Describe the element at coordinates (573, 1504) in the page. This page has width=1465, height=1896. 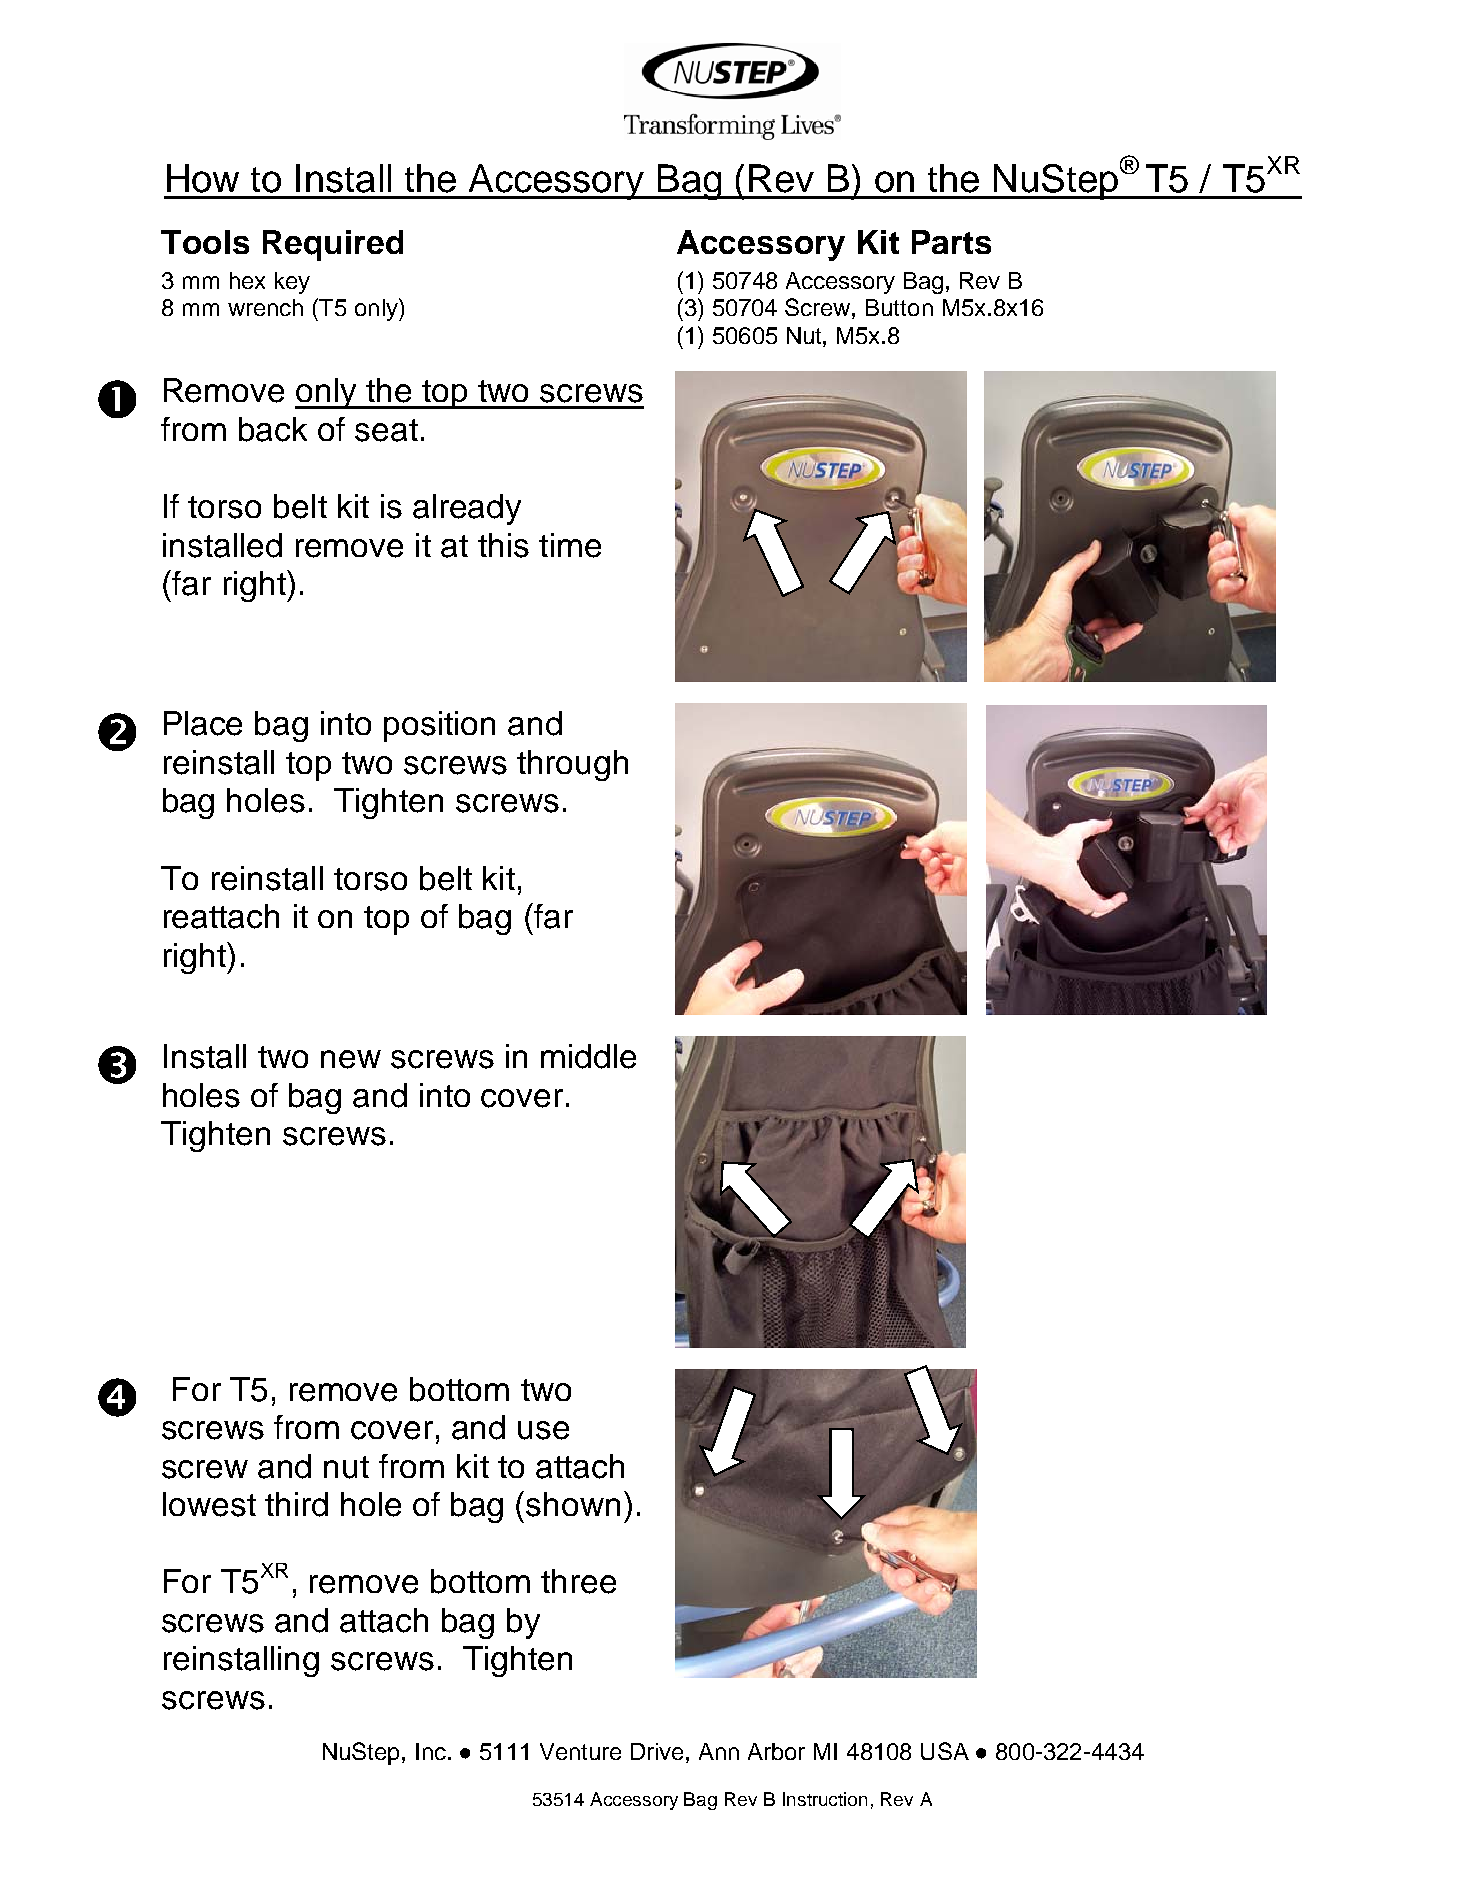
I see `shown` at that location.
